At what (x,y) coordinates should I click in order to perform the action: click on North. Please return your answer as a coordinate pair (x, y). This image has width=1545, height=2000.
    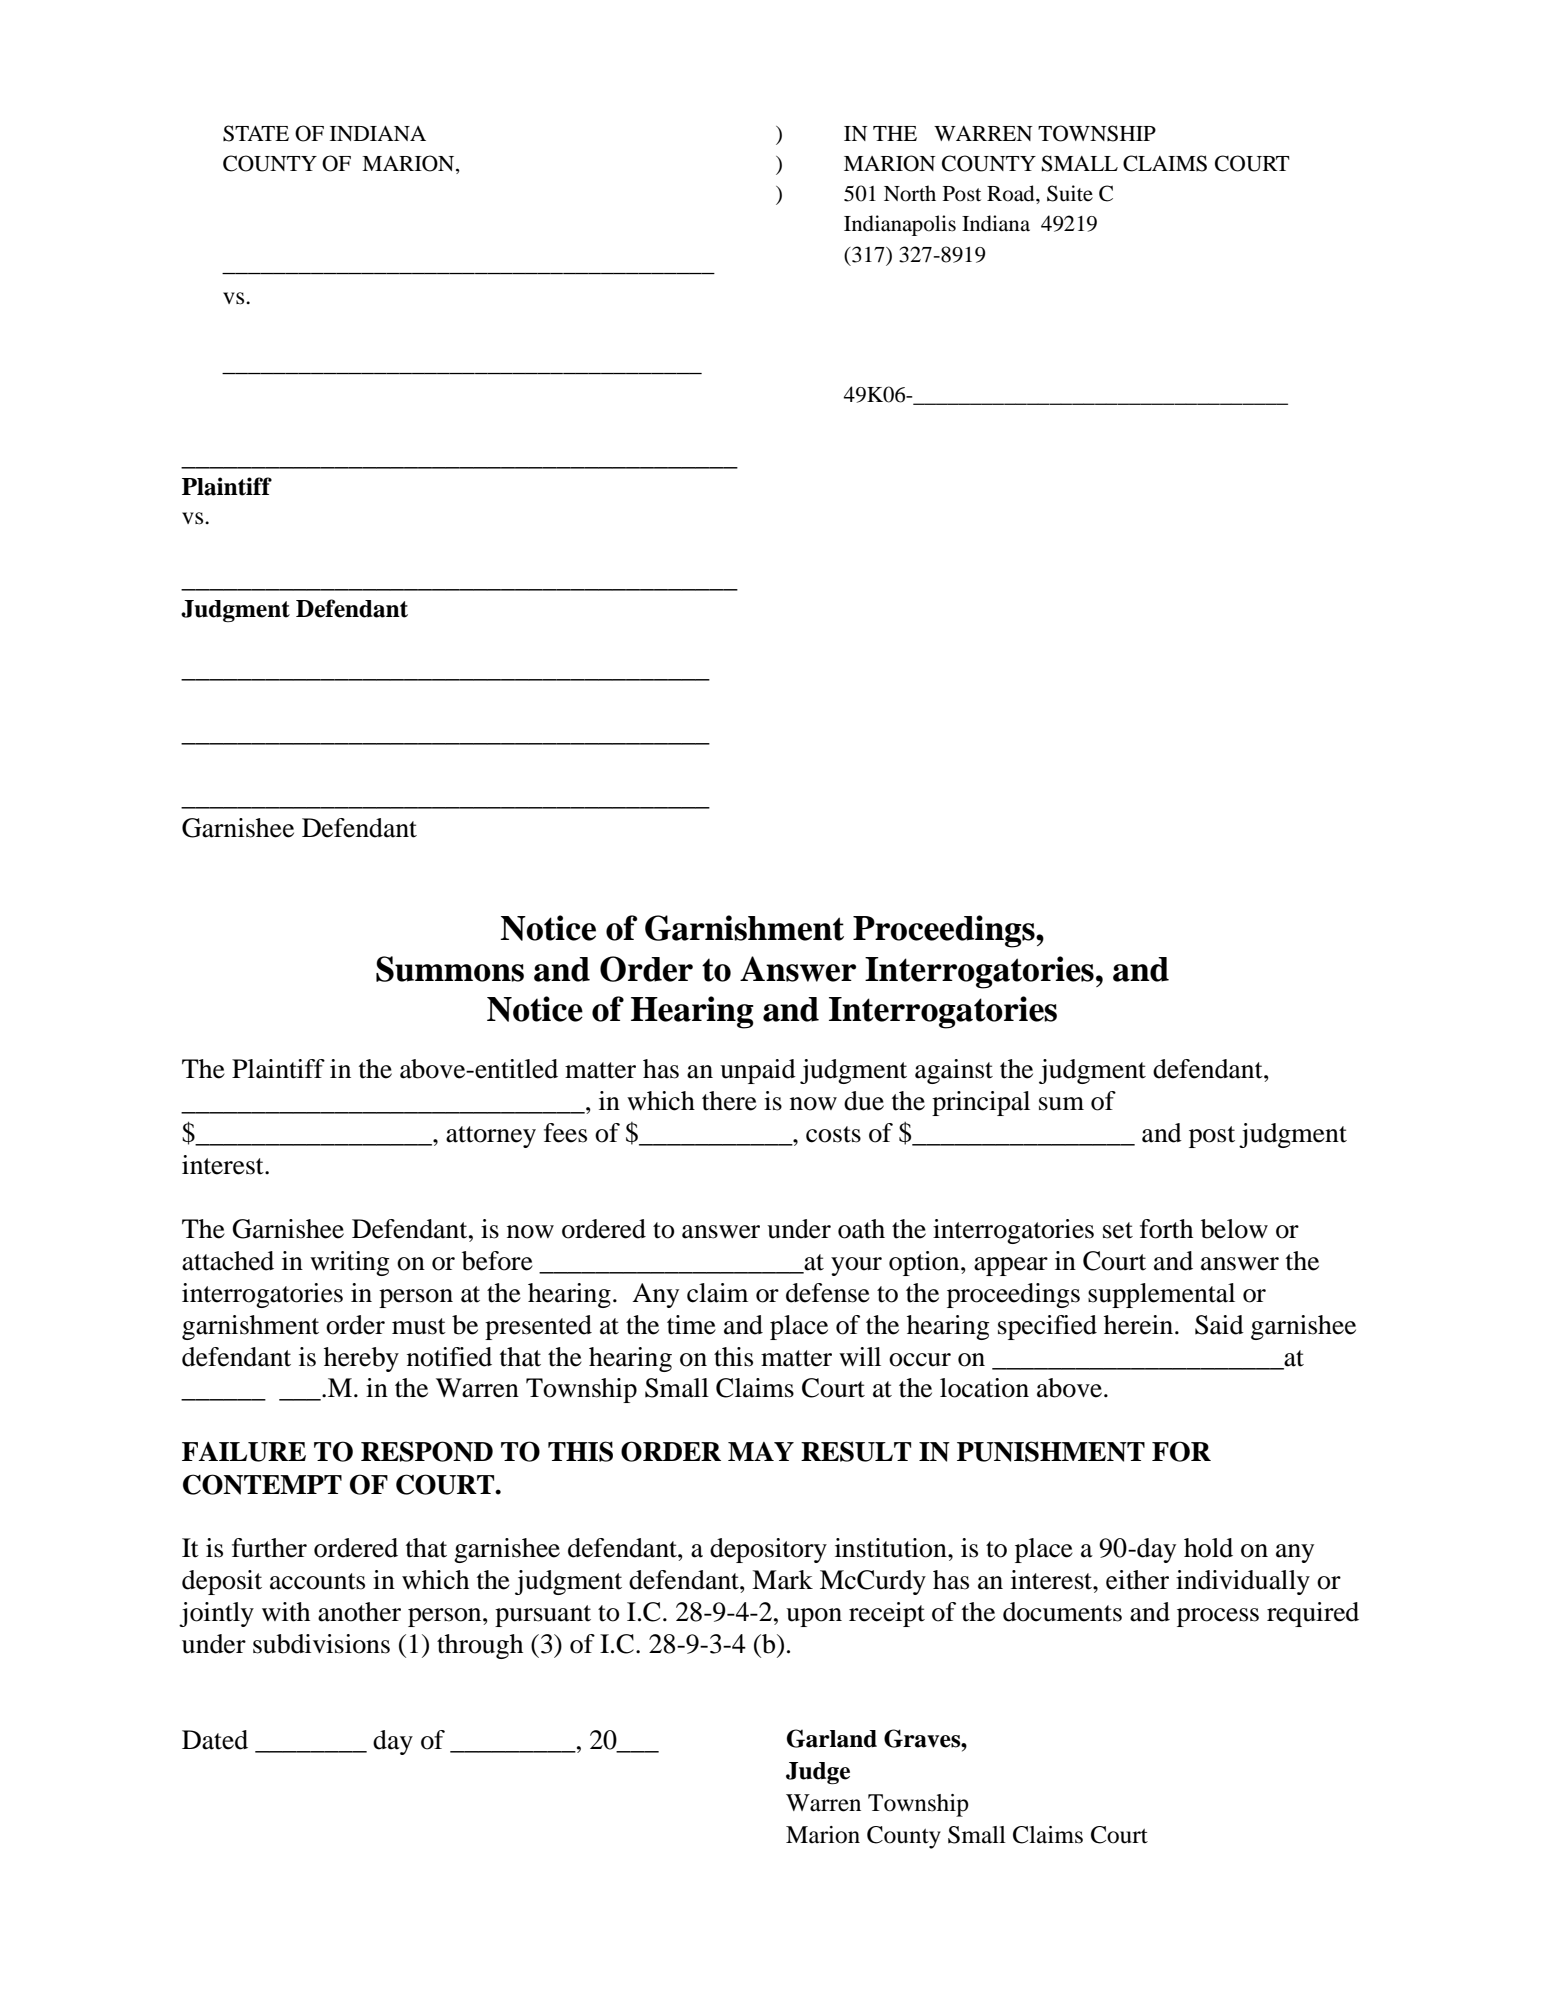
    Looking at the image, I should click on (910, 193).
